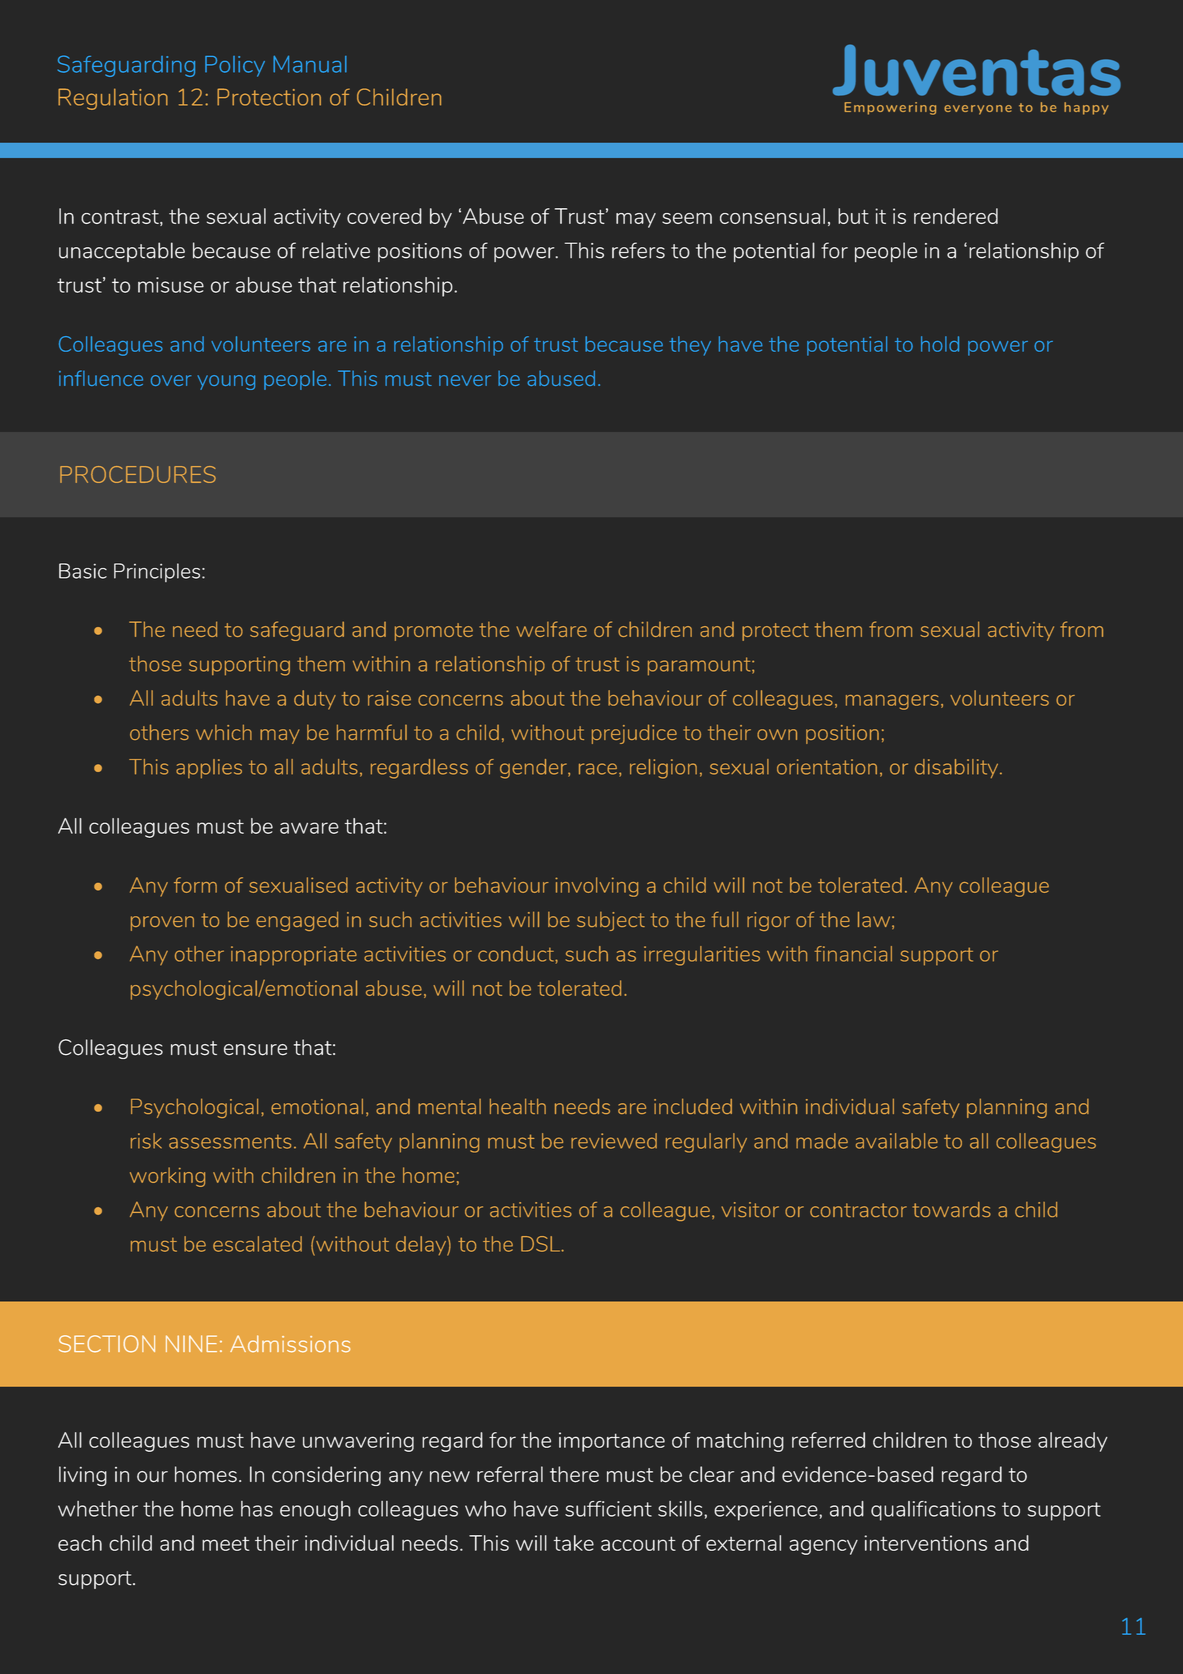 The image size is (1183, 1674). What do you see at coordinates (465, 380) in the screenshot?
I see `never` at bounding box center [465, 380].
